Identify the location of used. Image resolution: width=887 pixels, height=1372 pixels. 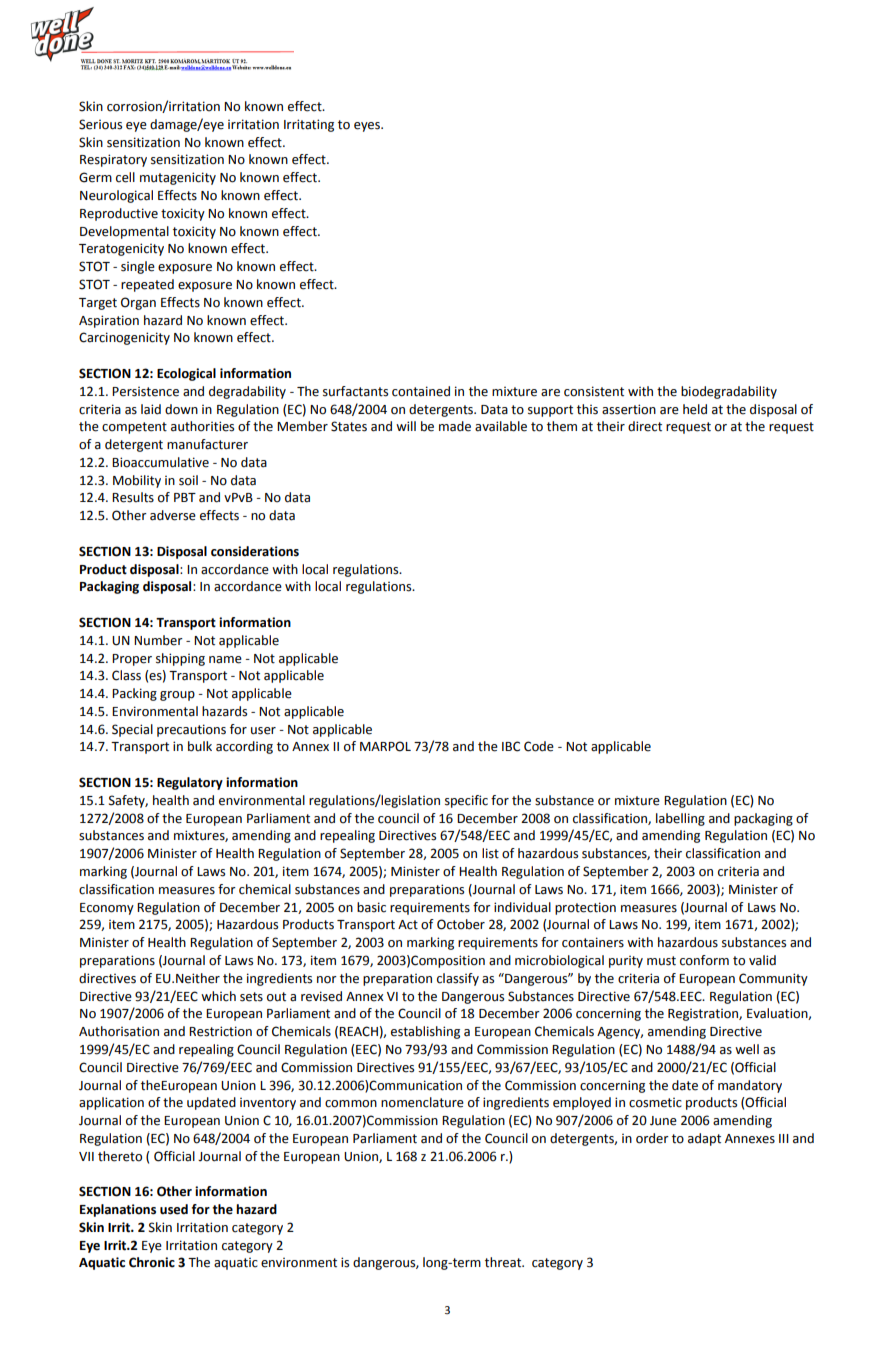
(174, 1209).
